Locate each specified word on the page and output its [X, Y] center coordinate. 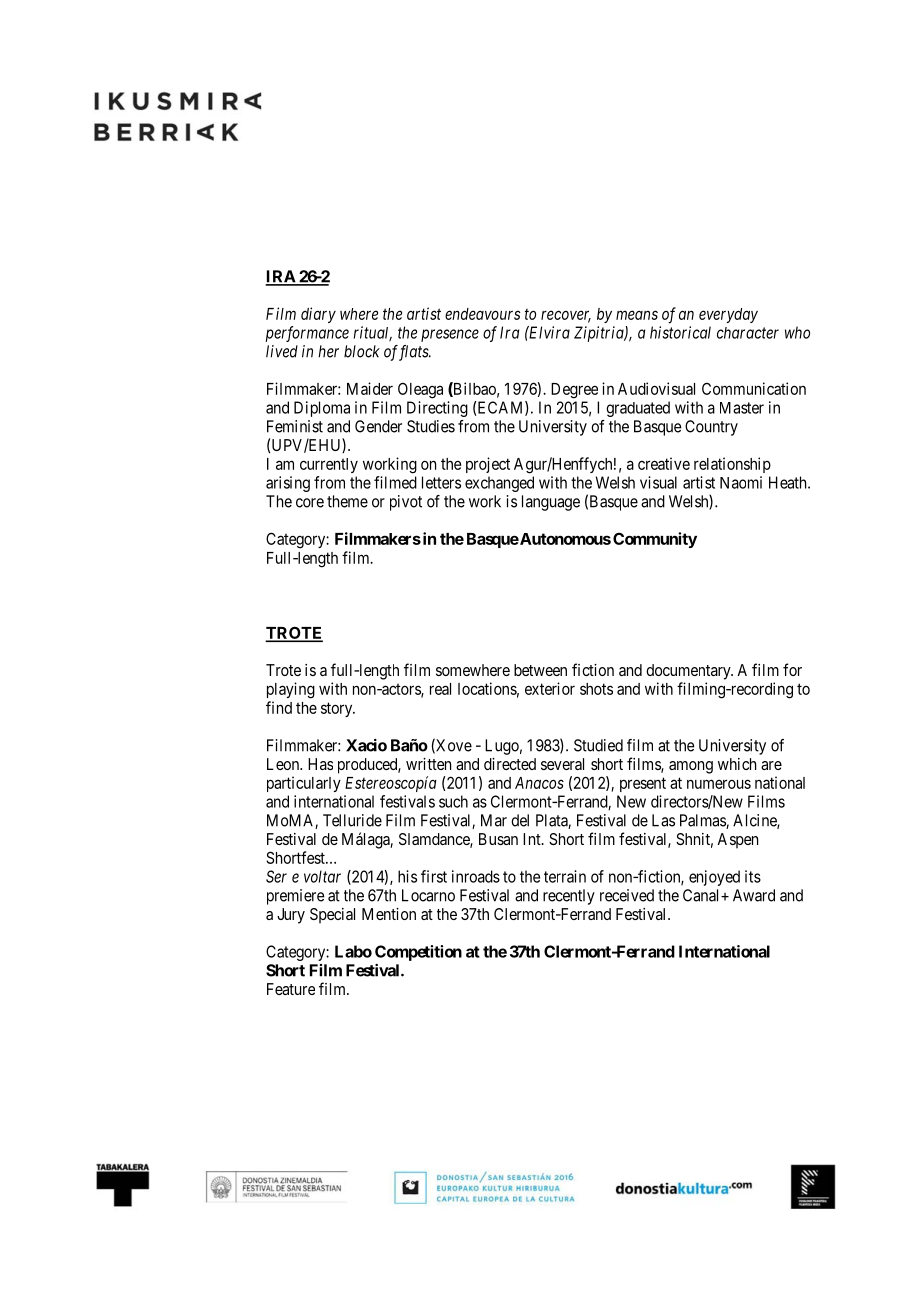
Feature [291, 989]
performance [307, 334]
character [748, 333]
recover [566, 316]
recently [569, 897]
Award [754, 895]
